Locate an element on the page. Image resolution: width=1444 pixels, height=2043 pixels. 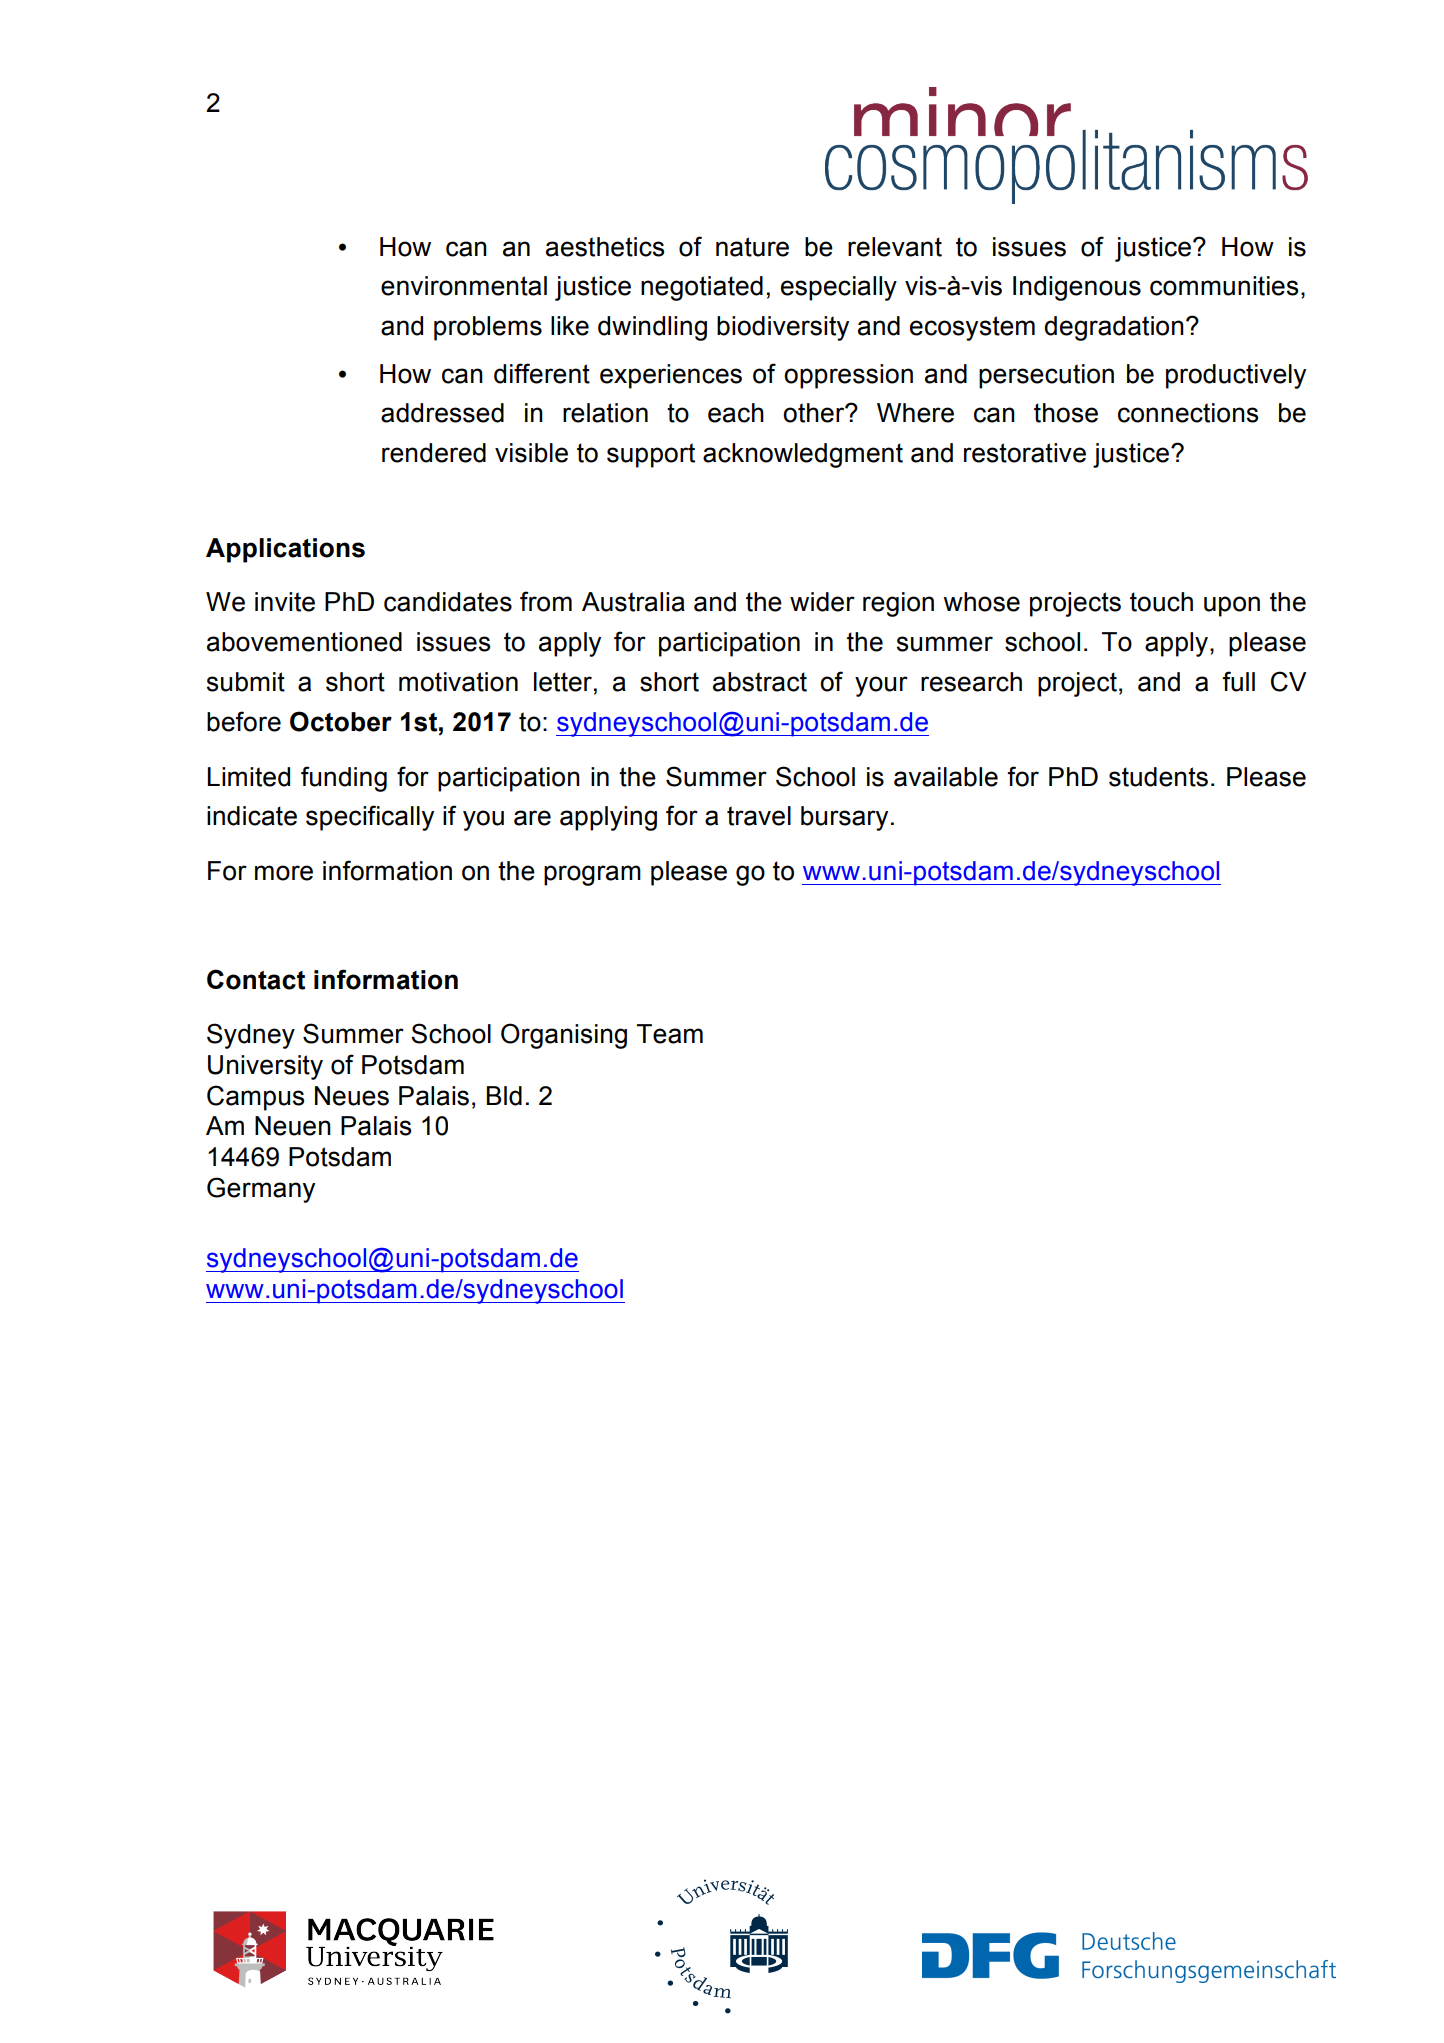
travel is located at coordinates (759, 816).
